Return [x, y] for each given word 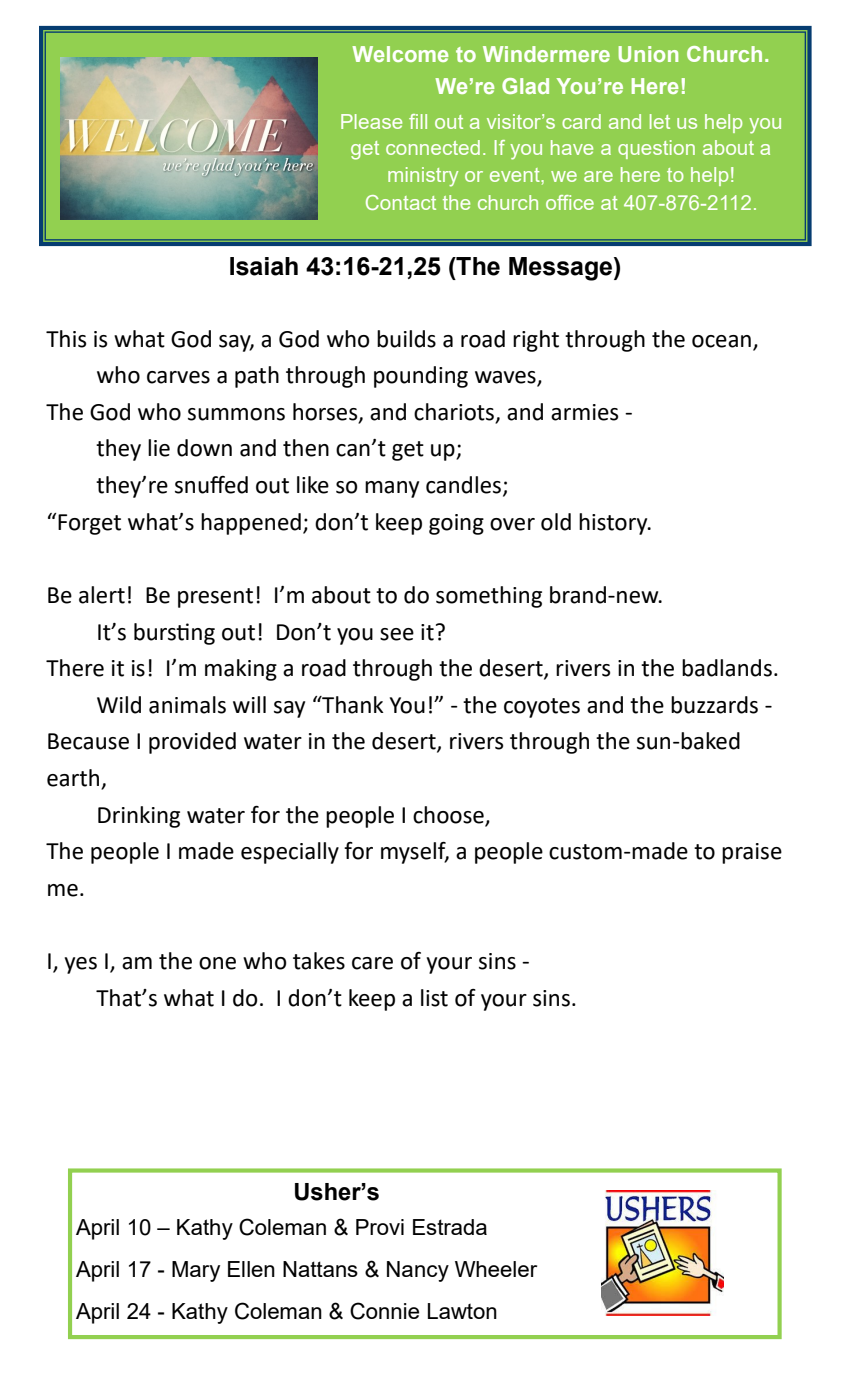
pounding [421, 377]
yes [80, 965]
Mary [196, 1271]
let [660, 121]
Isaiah [264, 266]
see [397, 634]
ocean [721, 341]
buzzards [714, 705]
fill [418, 121]
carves [178, 377]
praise [752, 853]
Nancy [418, 1271]
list [434, 998]
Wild [119, 705]
